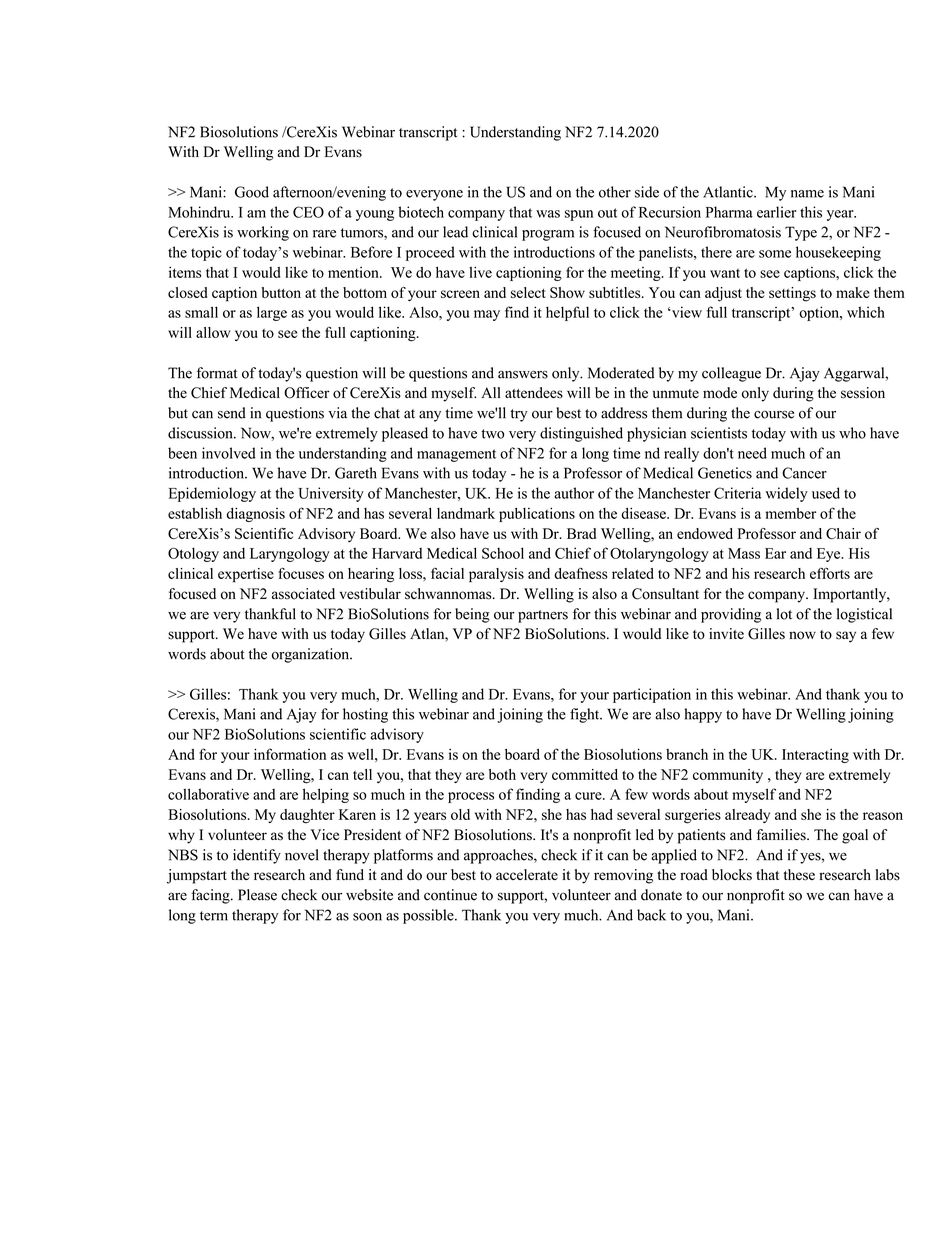 The width and height of the screenshot is (952, 1233). What do you see at coordinates (830, 555) in the screenshot?
I see `Eye` at bounding box center [830, 555].
